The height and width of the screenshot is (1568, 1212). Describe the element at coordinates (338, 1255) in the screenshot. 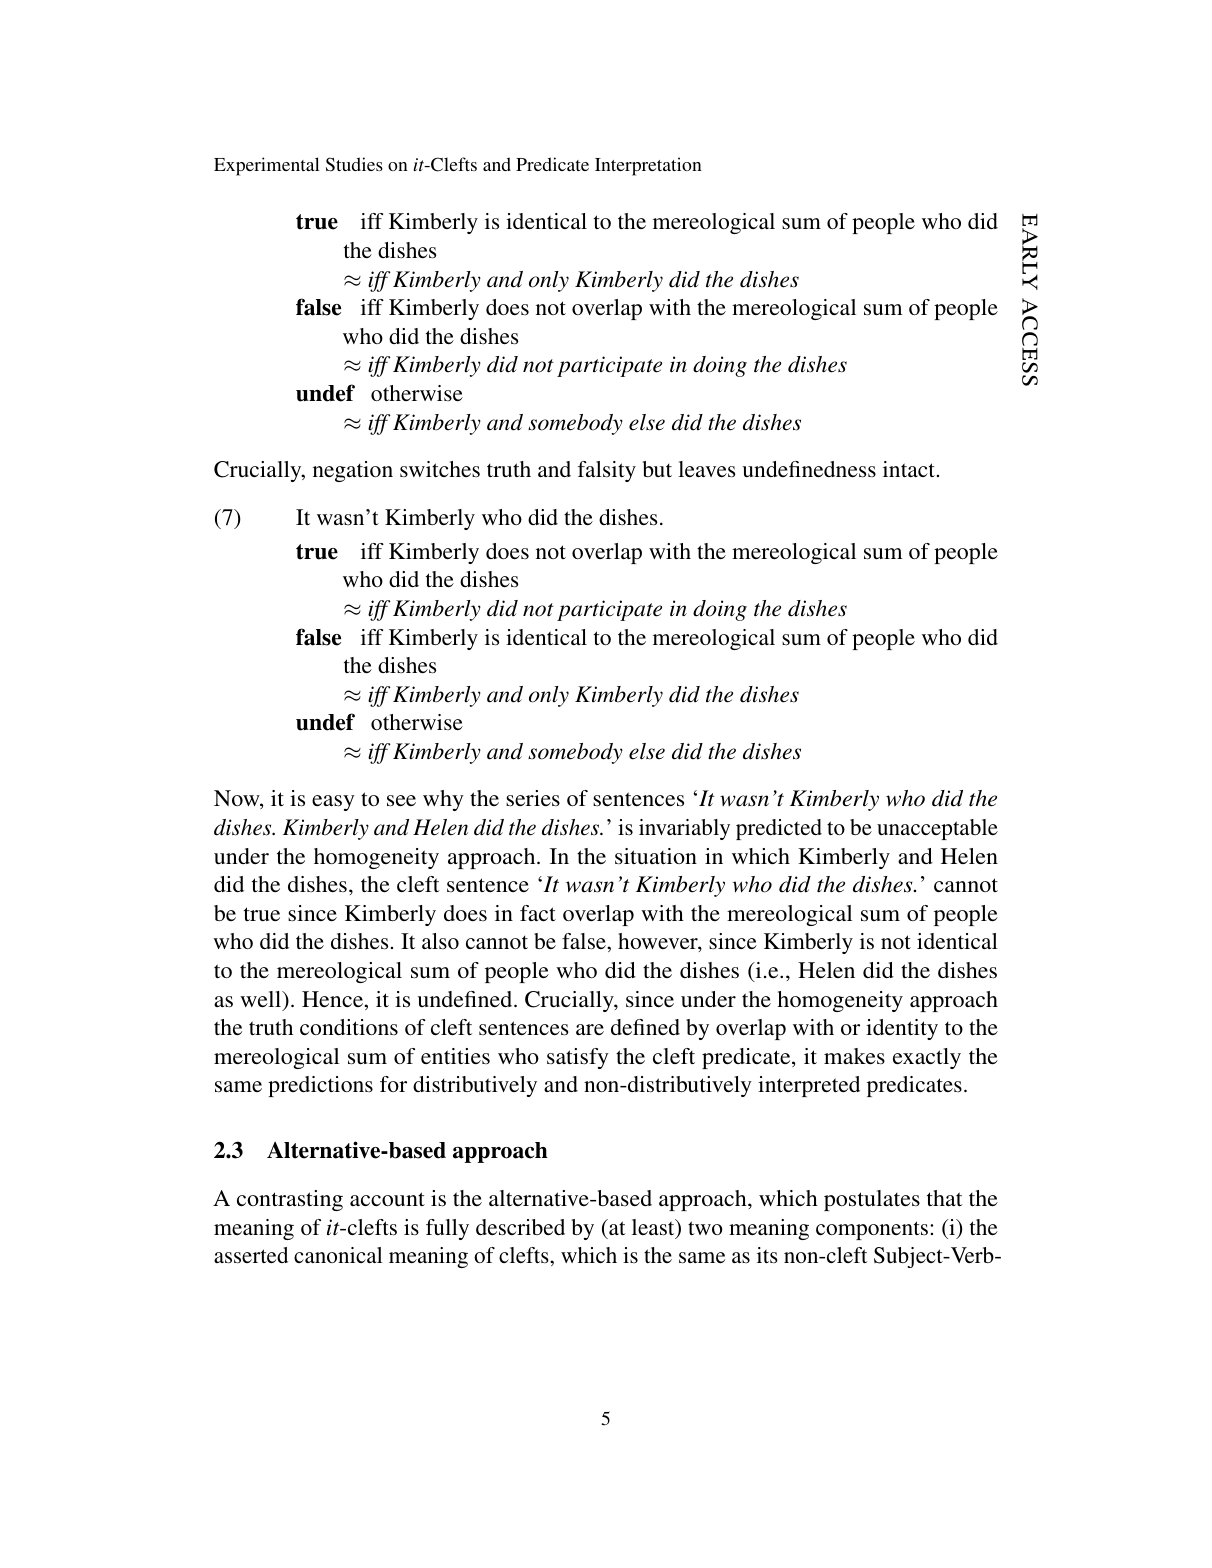

I see `canonical` at that location.
